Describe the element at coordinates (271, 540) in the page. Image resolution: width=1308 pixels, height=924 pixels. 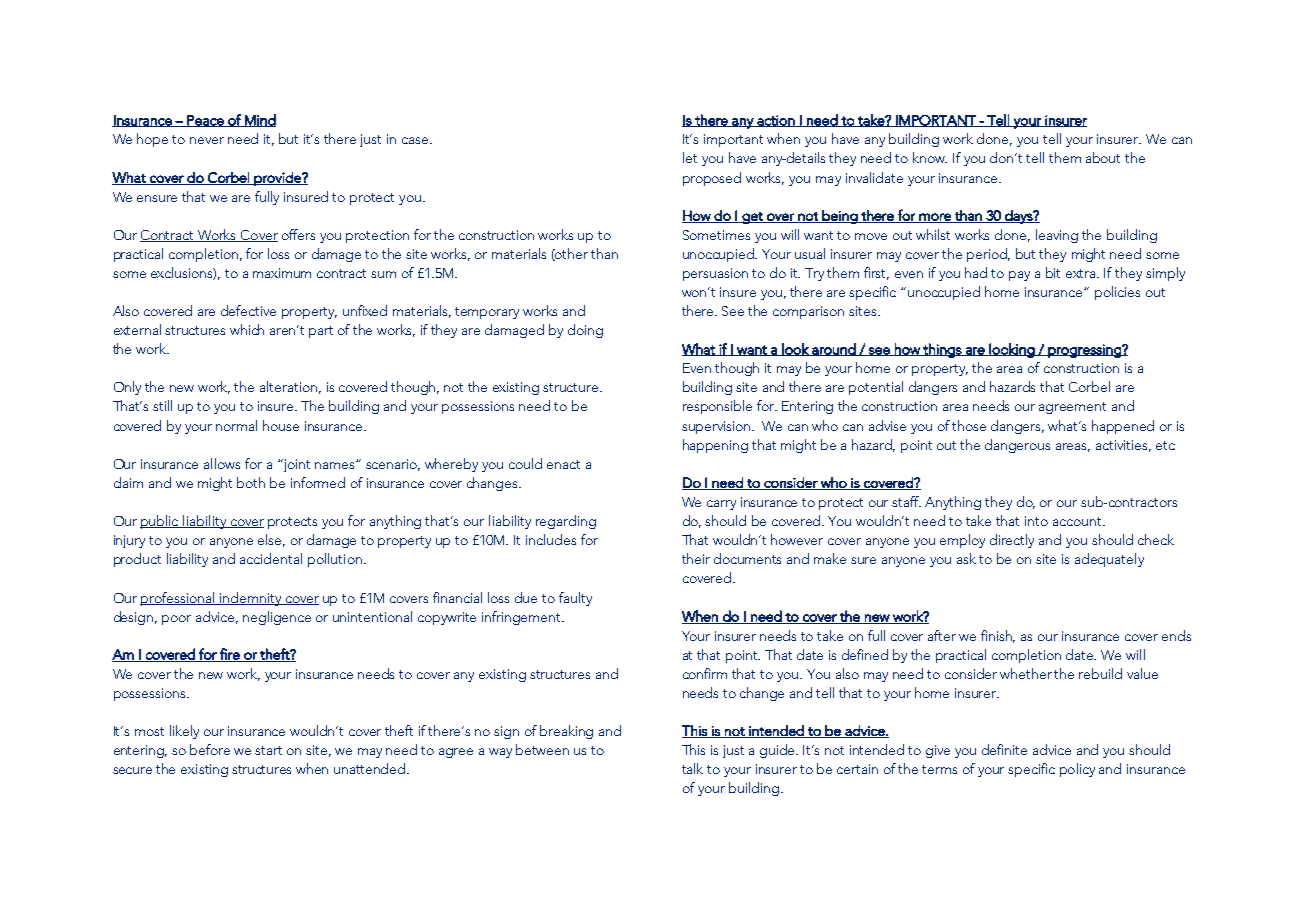
I see `else` at that location.
